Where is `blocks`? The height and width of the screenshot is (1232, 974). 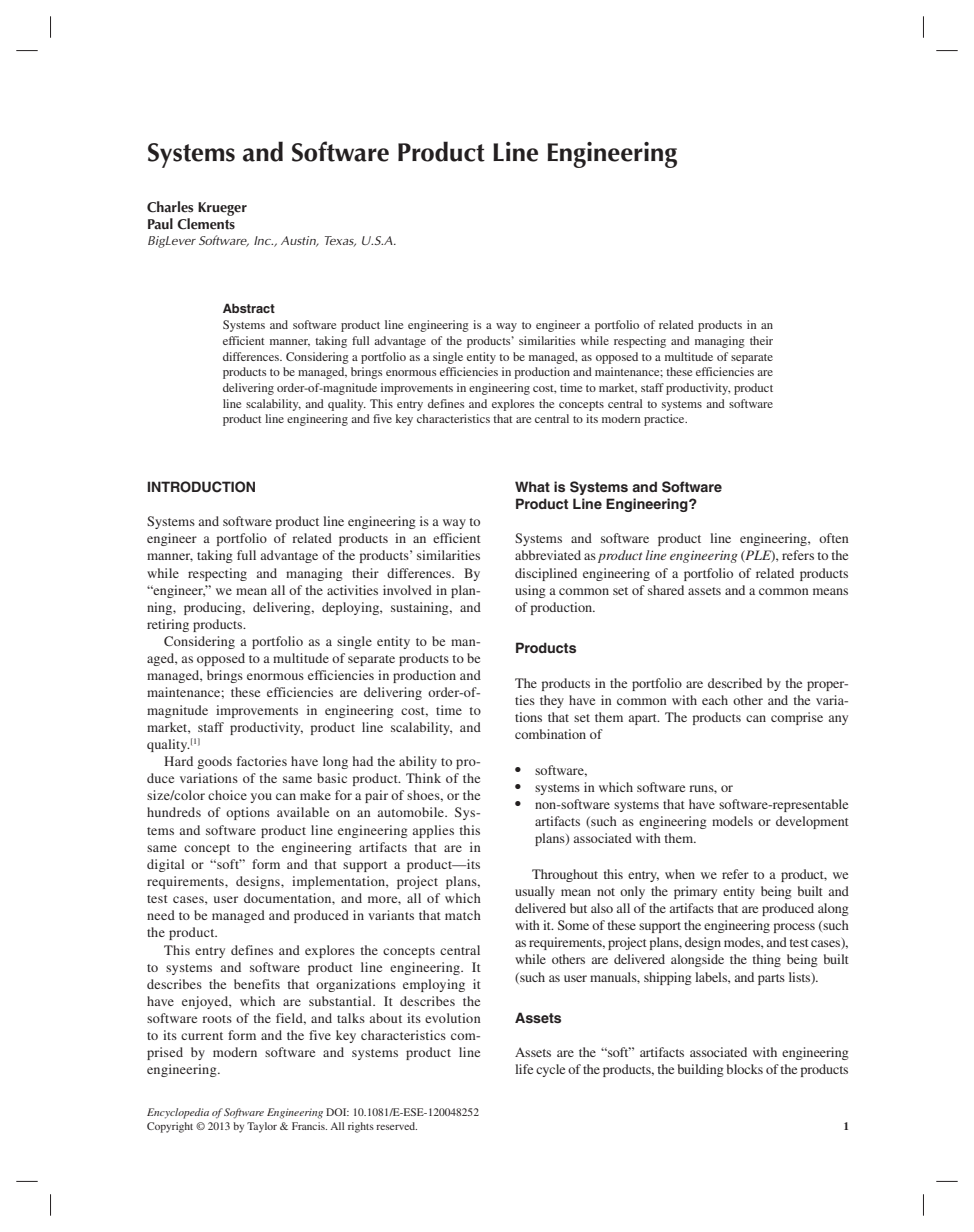 blocks is located at coordinates (745, 1069).
